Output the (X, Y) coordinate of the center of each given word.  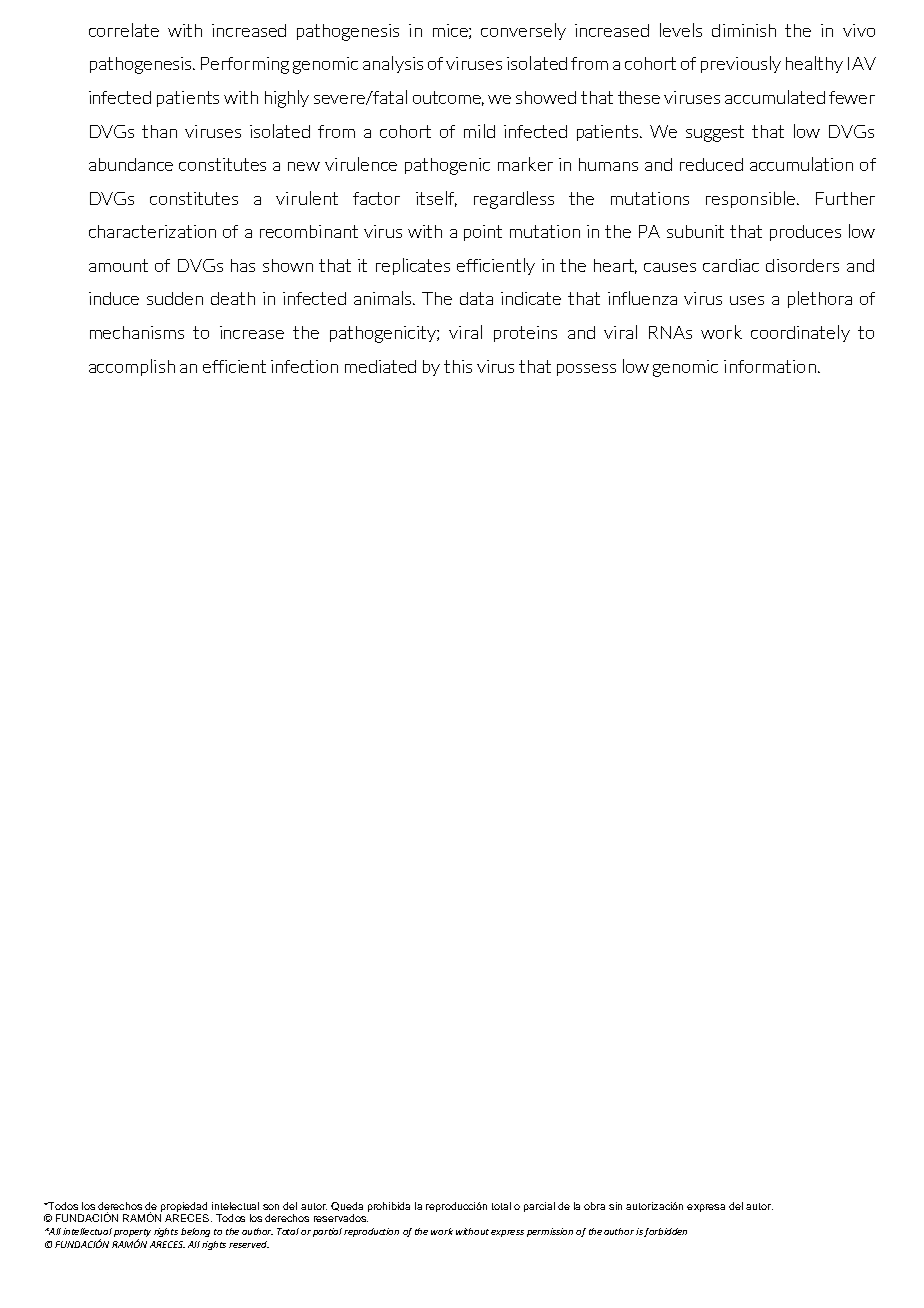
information (770, 366)
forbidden (665, 1232)
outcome (448, 98)
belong (195, 1232)
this (458, 366)
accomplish (132, 367)
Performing (245, 65)
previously (741, 64)
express (507, 1233)
